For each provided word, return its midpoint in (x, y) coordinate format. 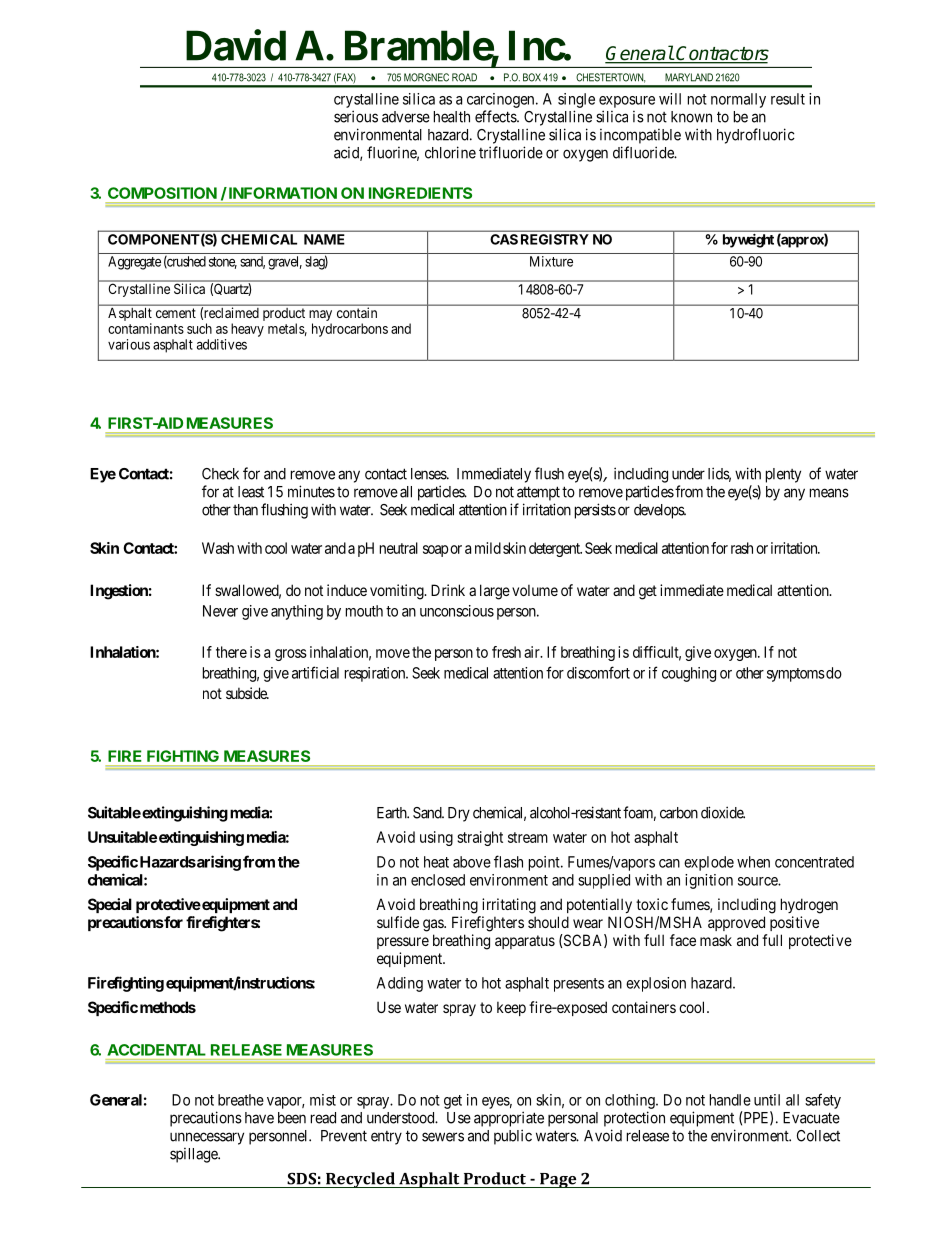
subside (247, 693)
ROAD (464, 77)
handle (730, 1100)
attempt (538, 493)
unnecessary (207, 1138)
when (753, 862)
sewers (443, 1137)
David (236, 45)
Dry (459, 814)
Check (220, 474)
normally (738, 100)
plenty (783, 475)
